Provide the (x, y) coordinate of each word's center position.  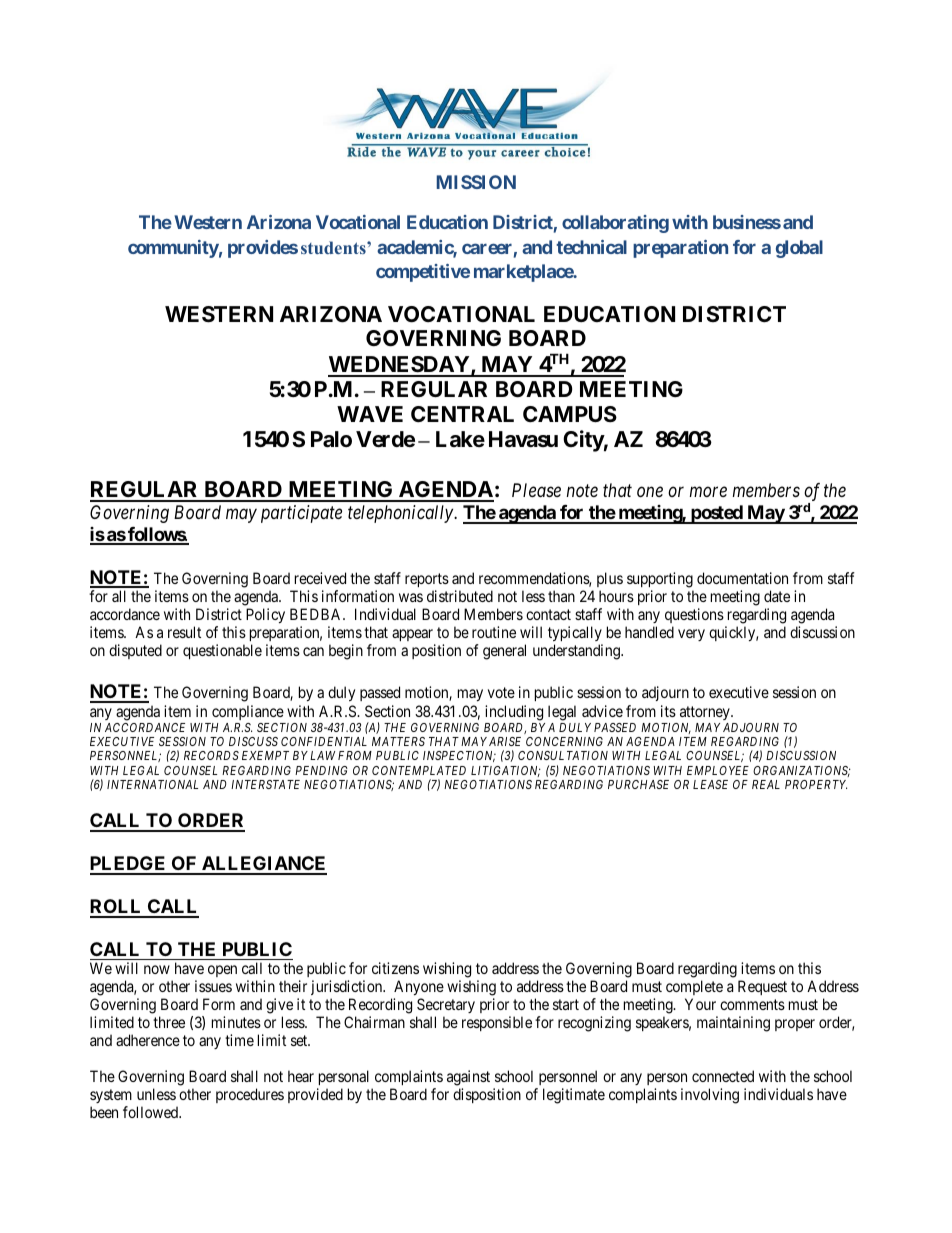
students (334, 247)
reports (427, 580)
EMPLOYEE (718, 770)
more (708, 492)
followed (152, 1112)
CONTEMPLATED (419, 770)
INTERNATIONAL (152, 784)
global (799, 249)
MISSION (476, 182)
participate (301, 514)
